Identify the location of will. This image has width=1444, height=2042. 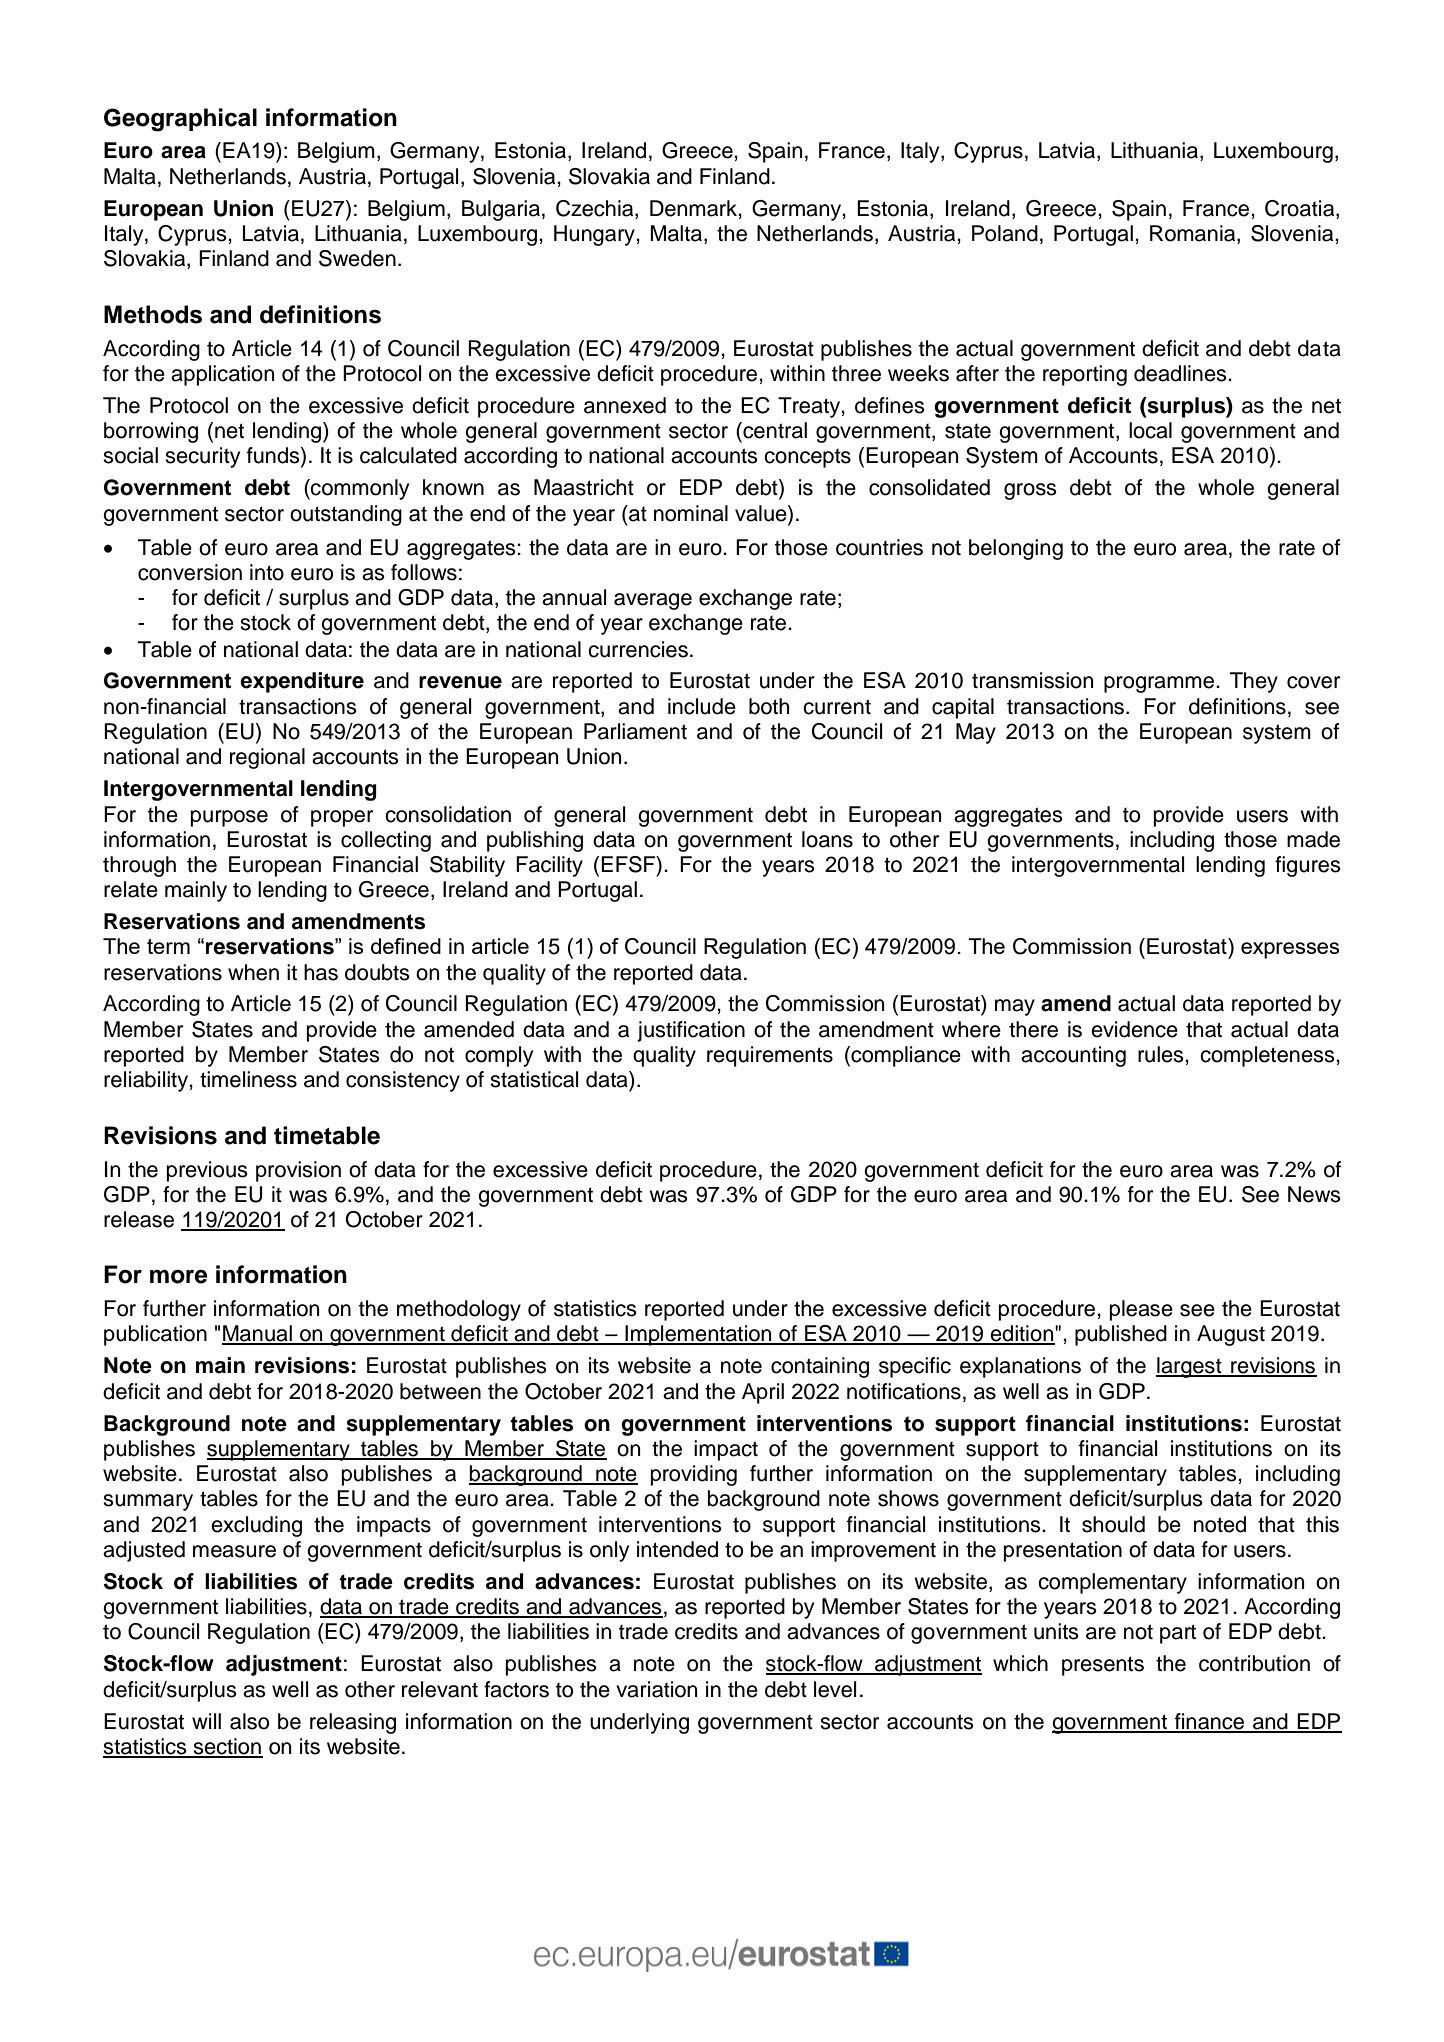
(206, 1721).
